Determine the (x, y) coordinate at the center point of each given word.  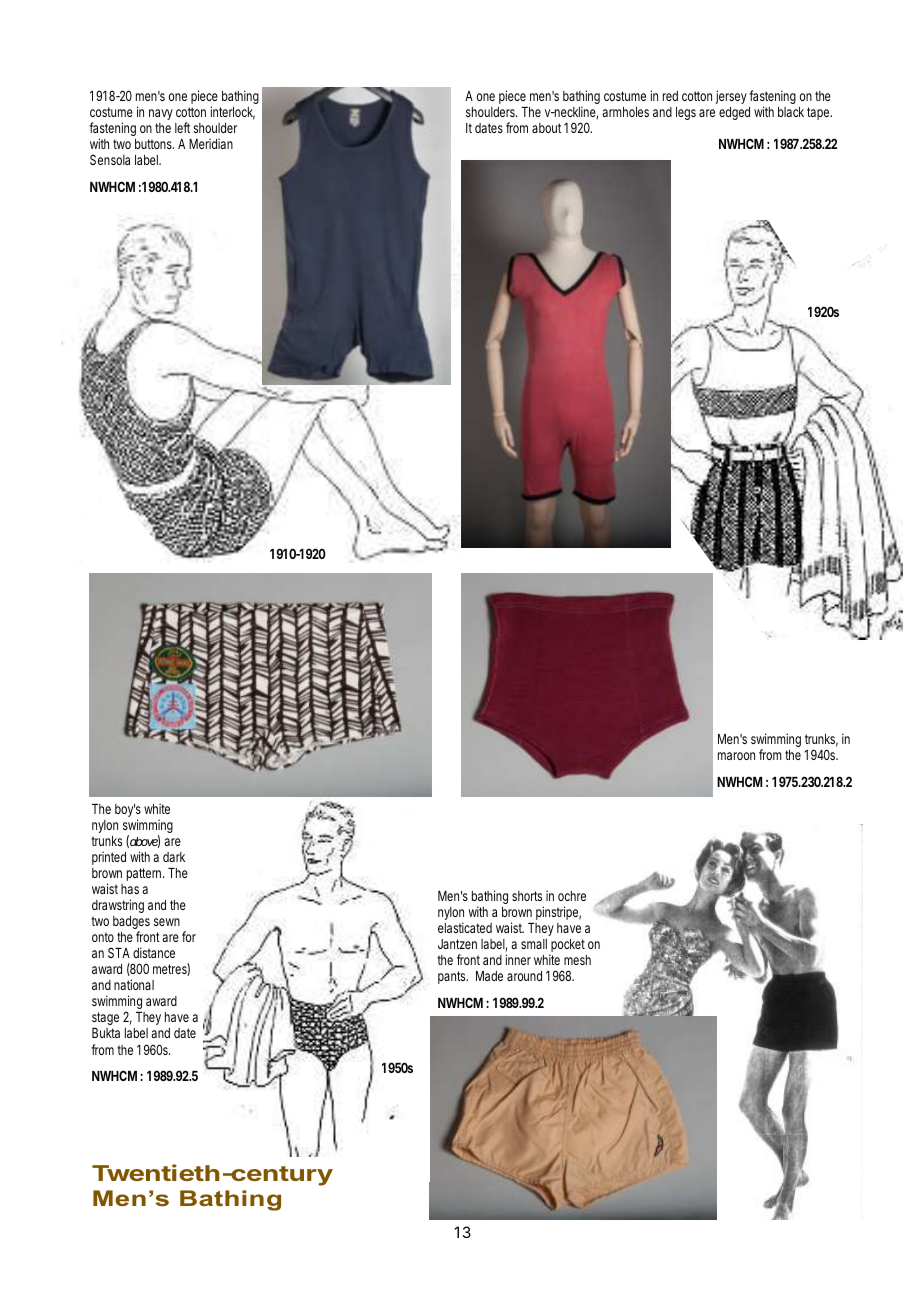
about (548, 128)
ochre (572, 896)
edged (734, 113)
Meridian (211, 143)
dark (174, 857)
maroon (736, 756)
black (791, 112)
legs (686, 113)
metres (171, 969)
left (182, 127)
